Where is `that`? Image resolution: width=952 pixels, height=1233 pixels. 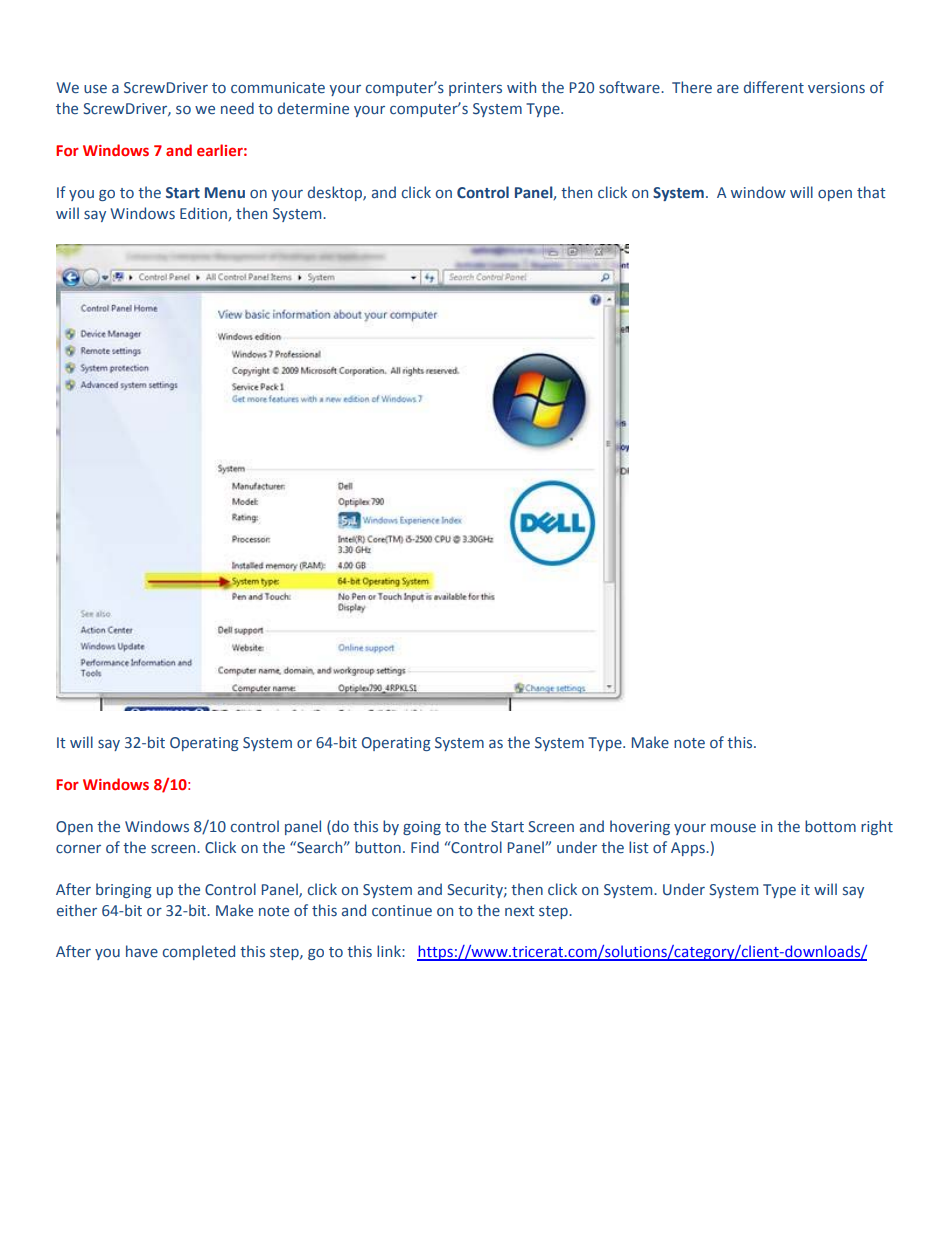 that is located at coordinates (871, 192).
